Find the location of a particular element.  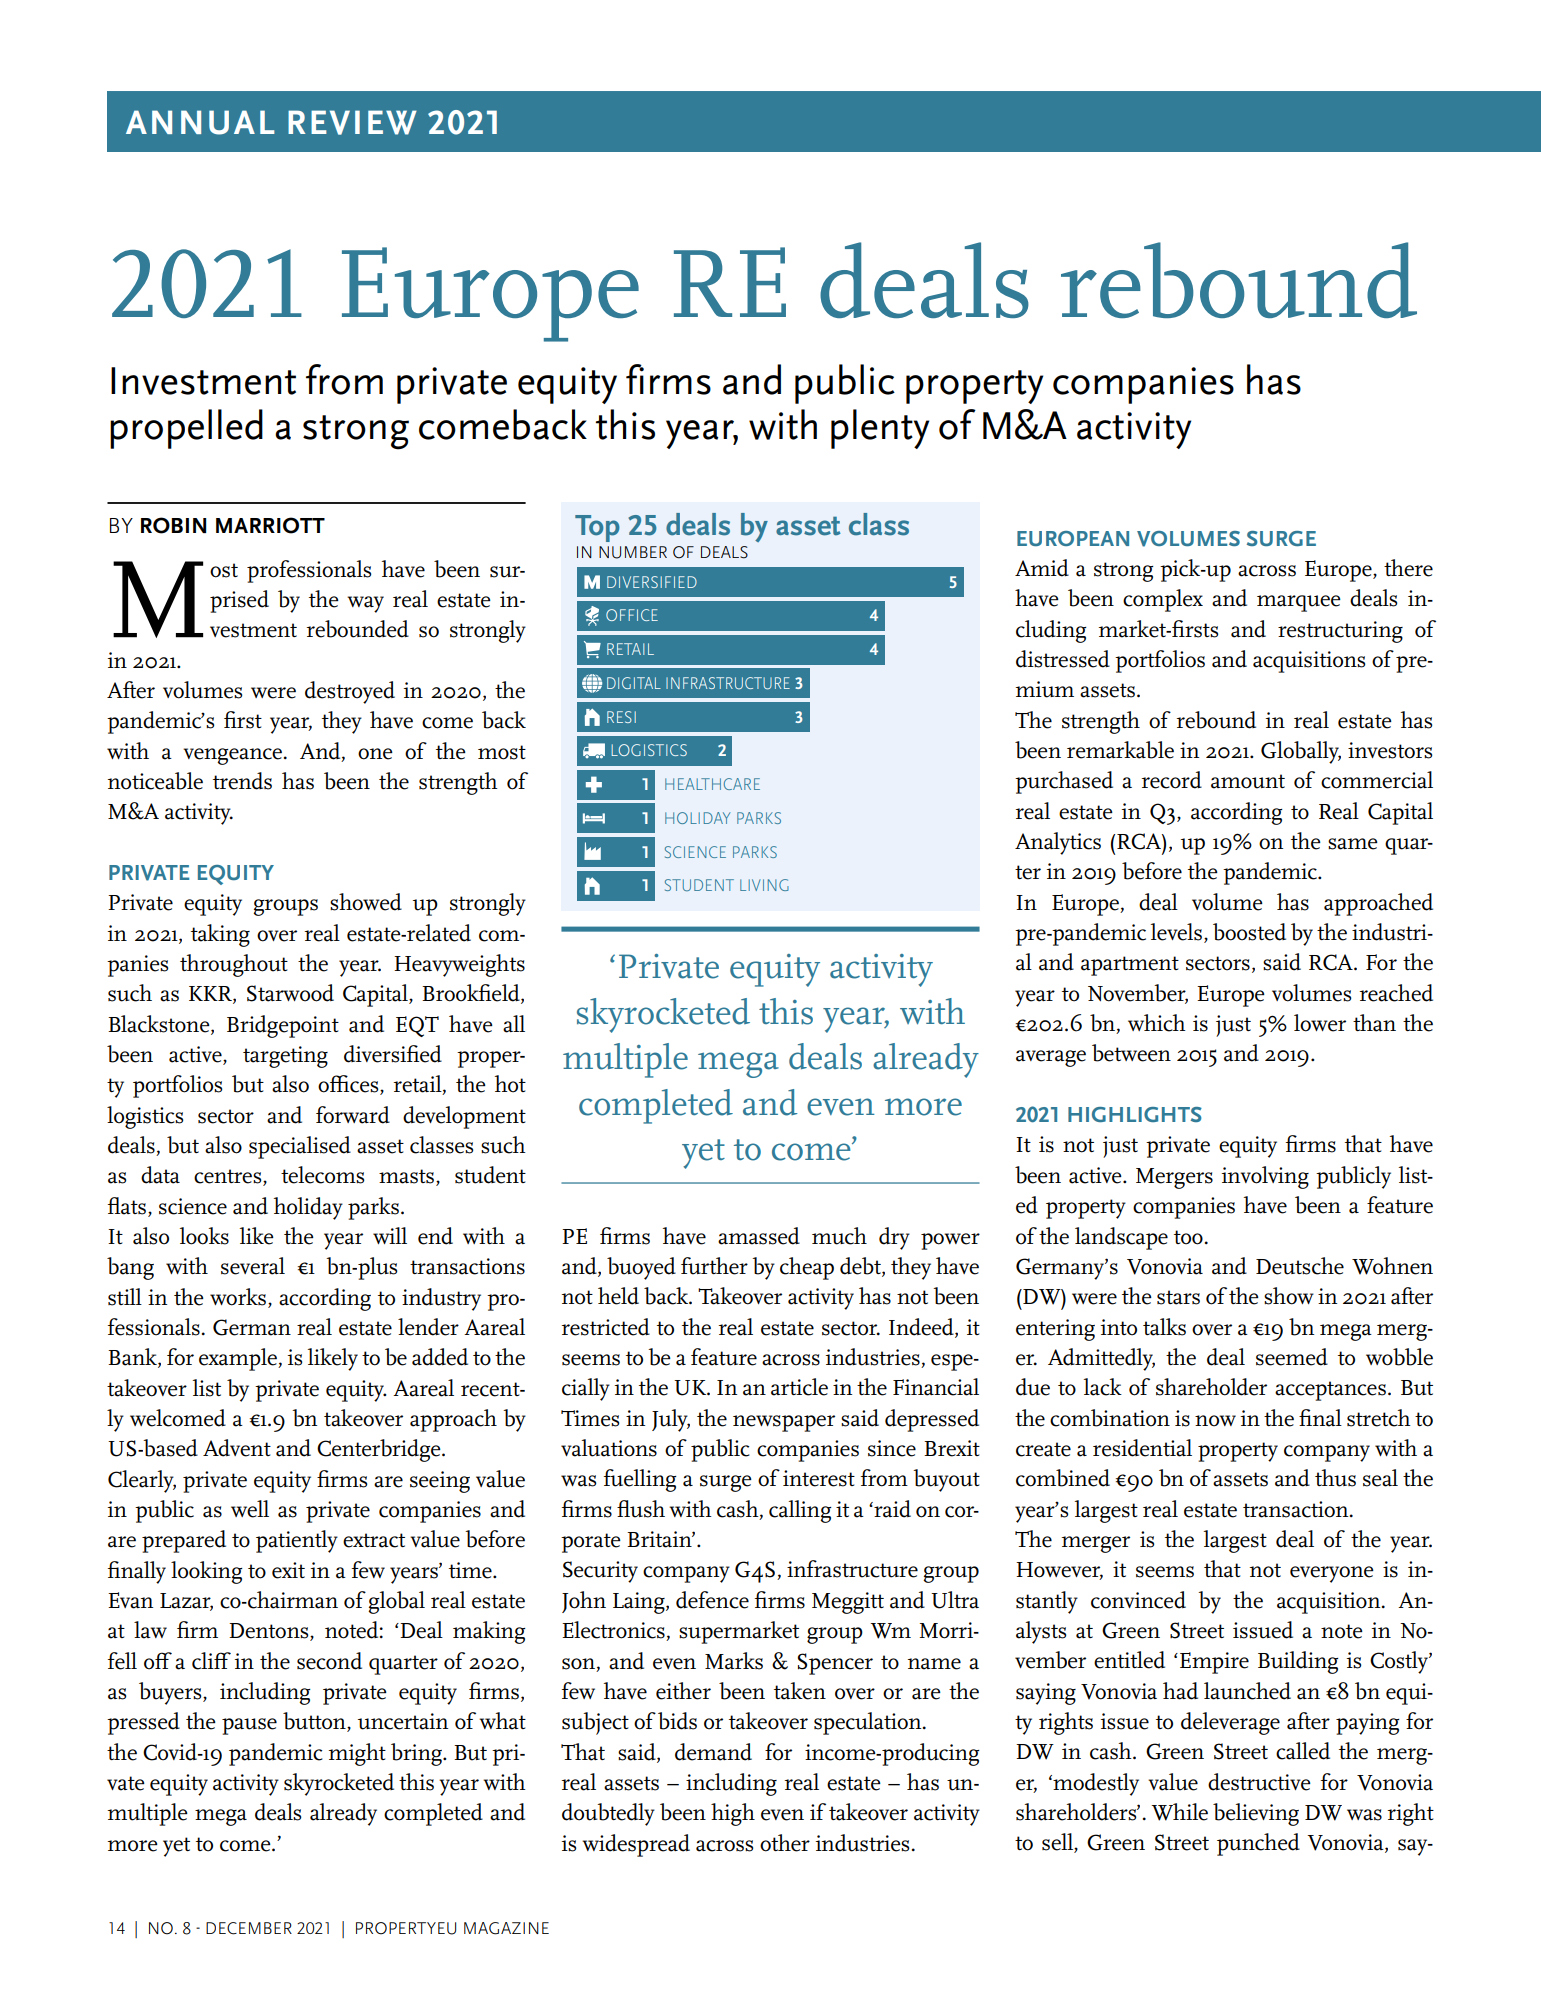

HEALTHCARE is located at coordinates (712, 784).
